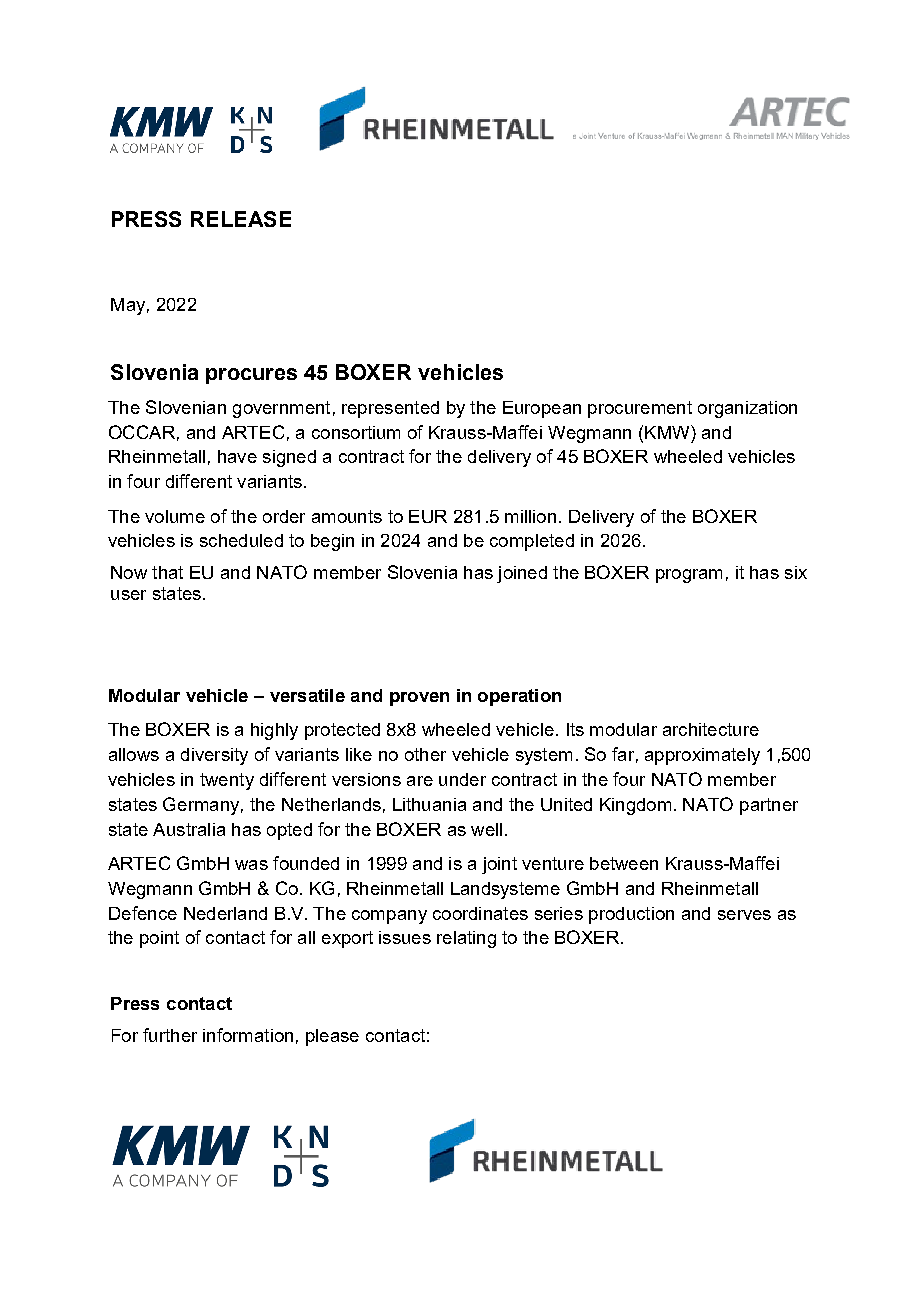 The image size is (924, 1308). Describe the element at coordinates (214, 756) in the document. I see `diversity` at that location.
